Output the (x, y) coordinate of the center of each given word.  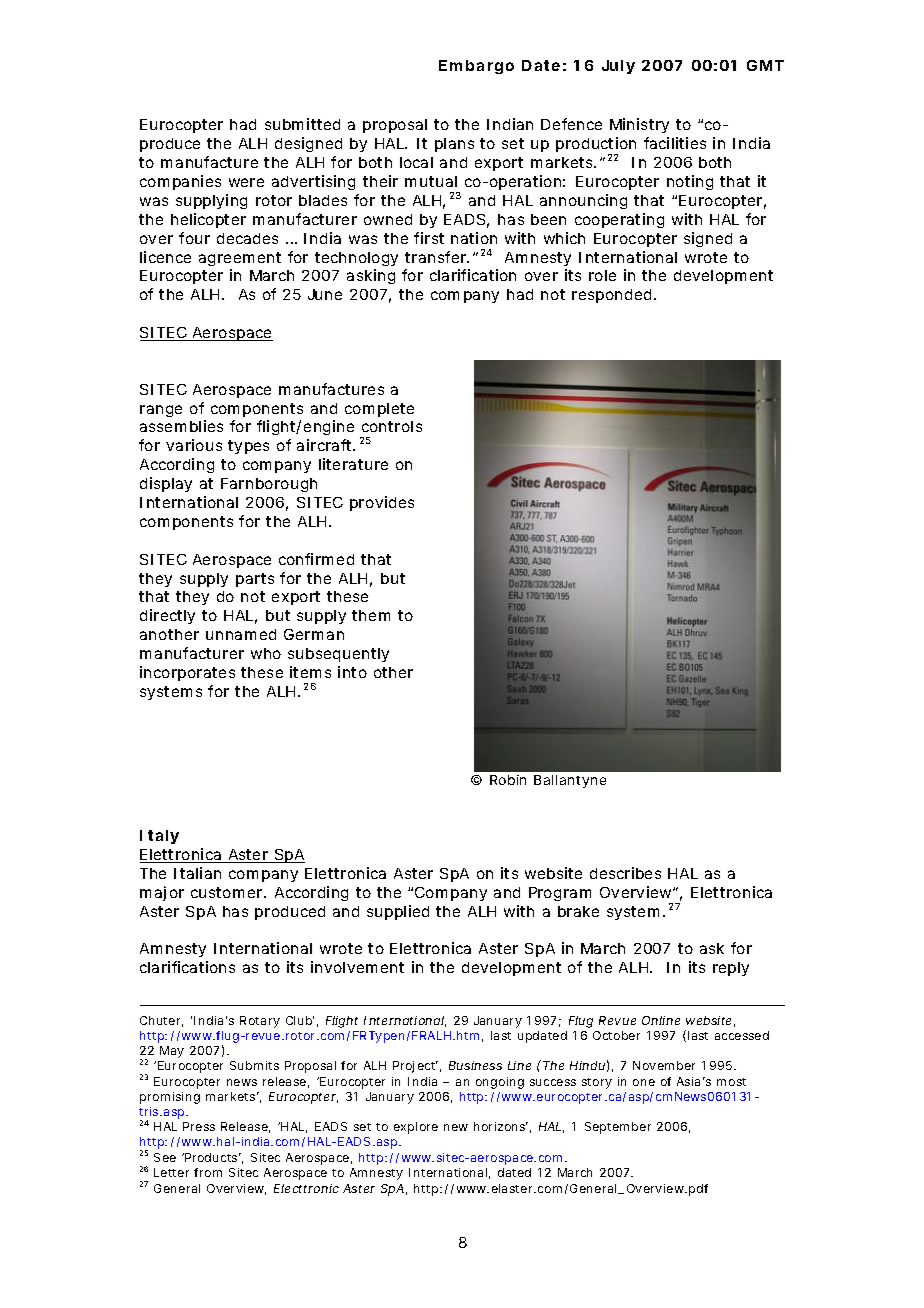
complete (379, 410)
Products (212, 1157)
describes (625, 873)
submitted (302, 124)
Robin (508, 780)
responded (611, 296)
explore (416, 1128)
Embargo (476, 67)
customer (228, 892)
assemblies (181, 426)
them (371, 615)
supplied (398, 912)
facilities (675, 143)
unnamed (241, 634)
